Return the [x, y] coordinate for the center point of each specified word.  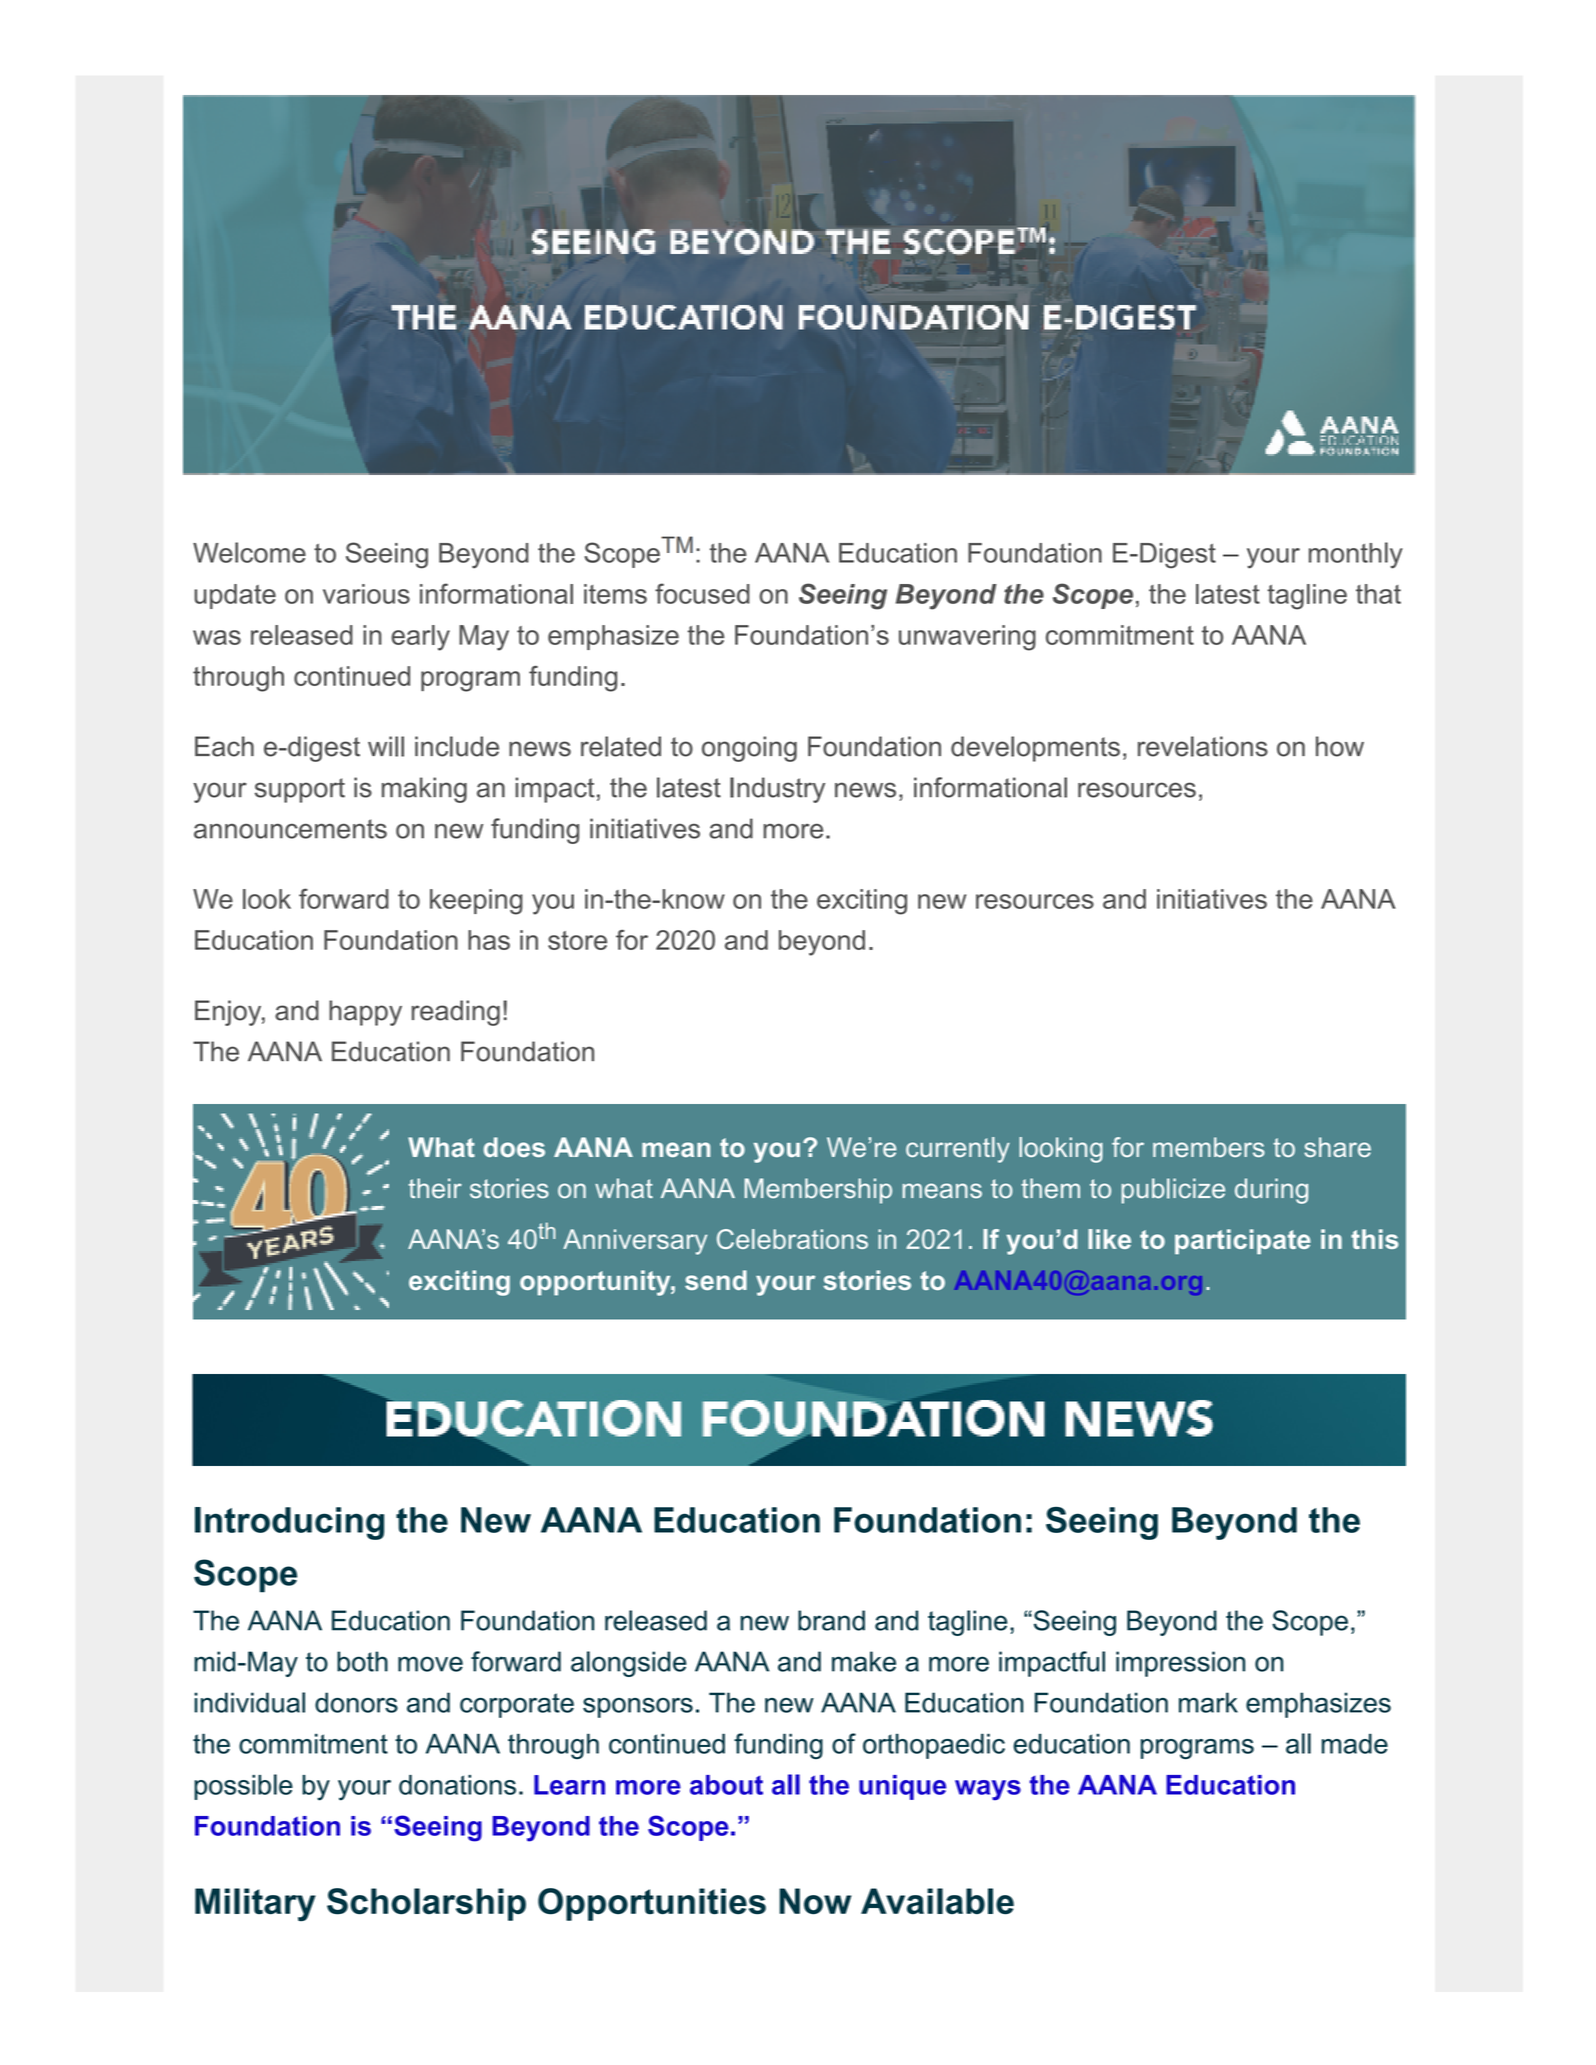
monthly [1356, 555]
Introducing [289, 1523]
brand [831, 1620]
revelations [1203, 746]
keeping [476, 902]
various [366, 594]
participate [1243, 1241]
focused [702, 593]
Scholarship [426, 1904]
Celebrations [792, 1239]
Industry [777, 790]
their [435, 1188]
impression [1180, 1664]
